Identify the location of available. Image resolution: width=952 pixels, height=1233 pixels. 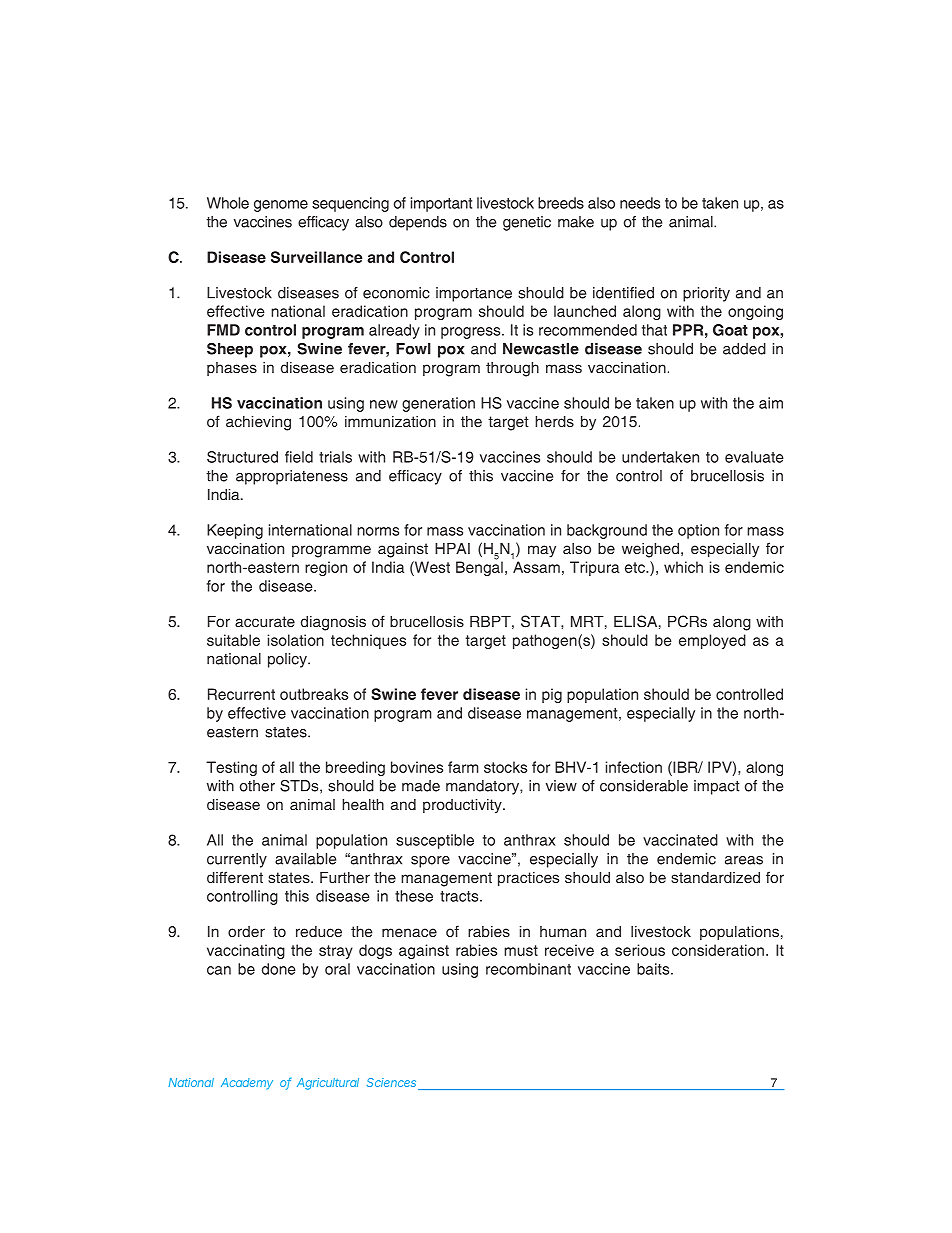
(305, 859).
